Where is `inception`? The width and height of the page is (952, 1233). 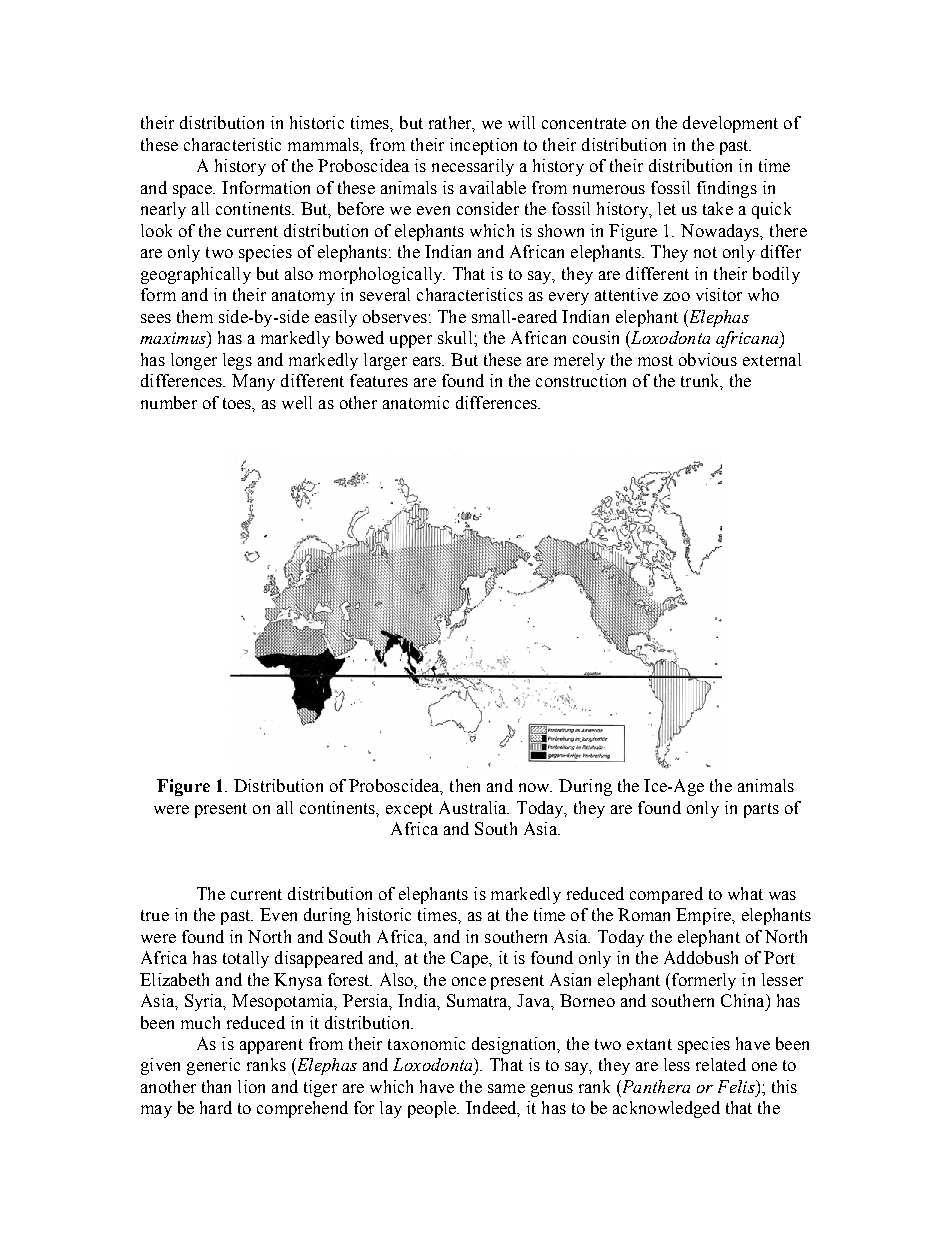 inception is located at coordinates (483, 146).
